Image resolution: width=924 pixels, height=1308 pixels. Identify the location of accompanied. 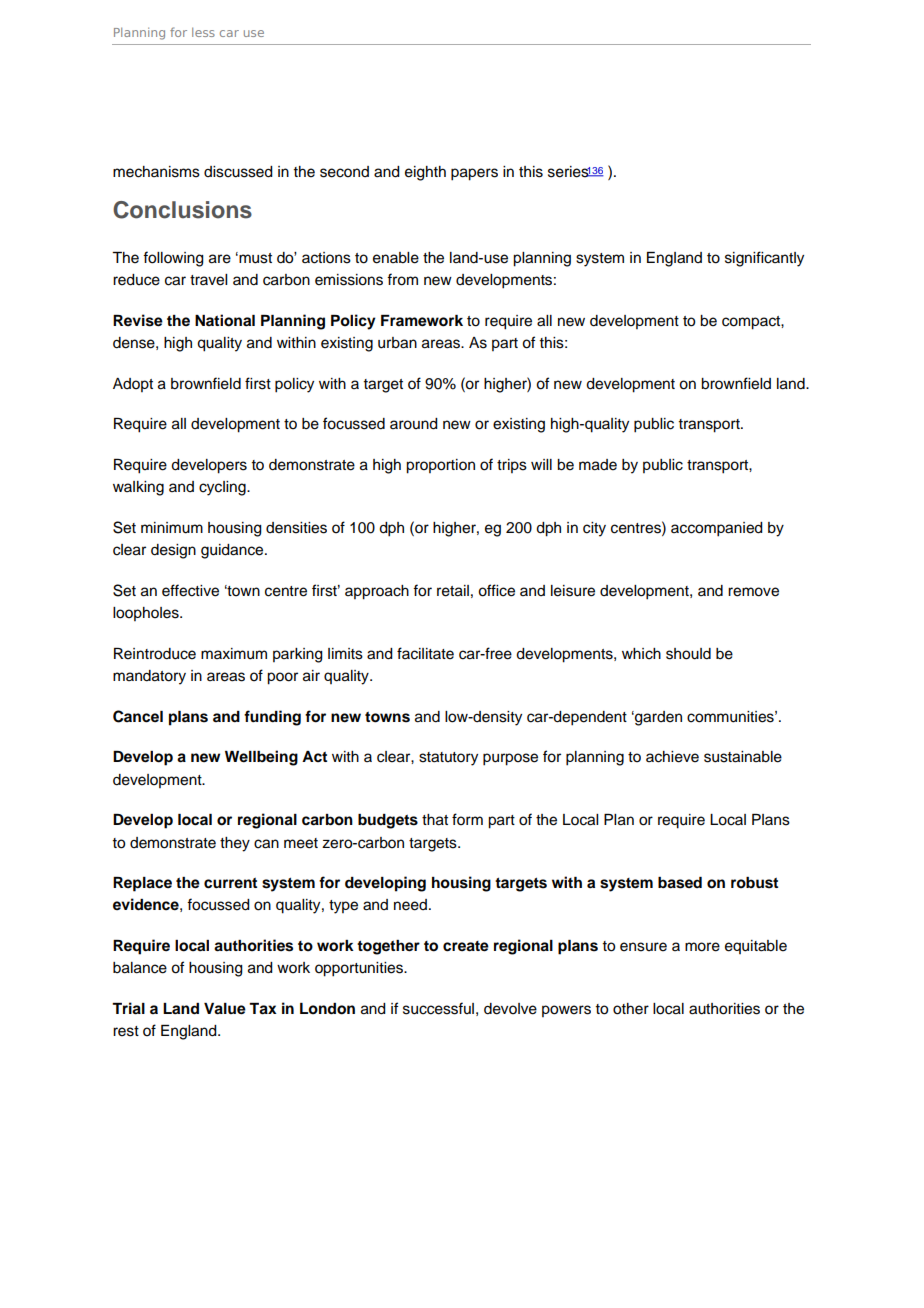
(717, 529).
